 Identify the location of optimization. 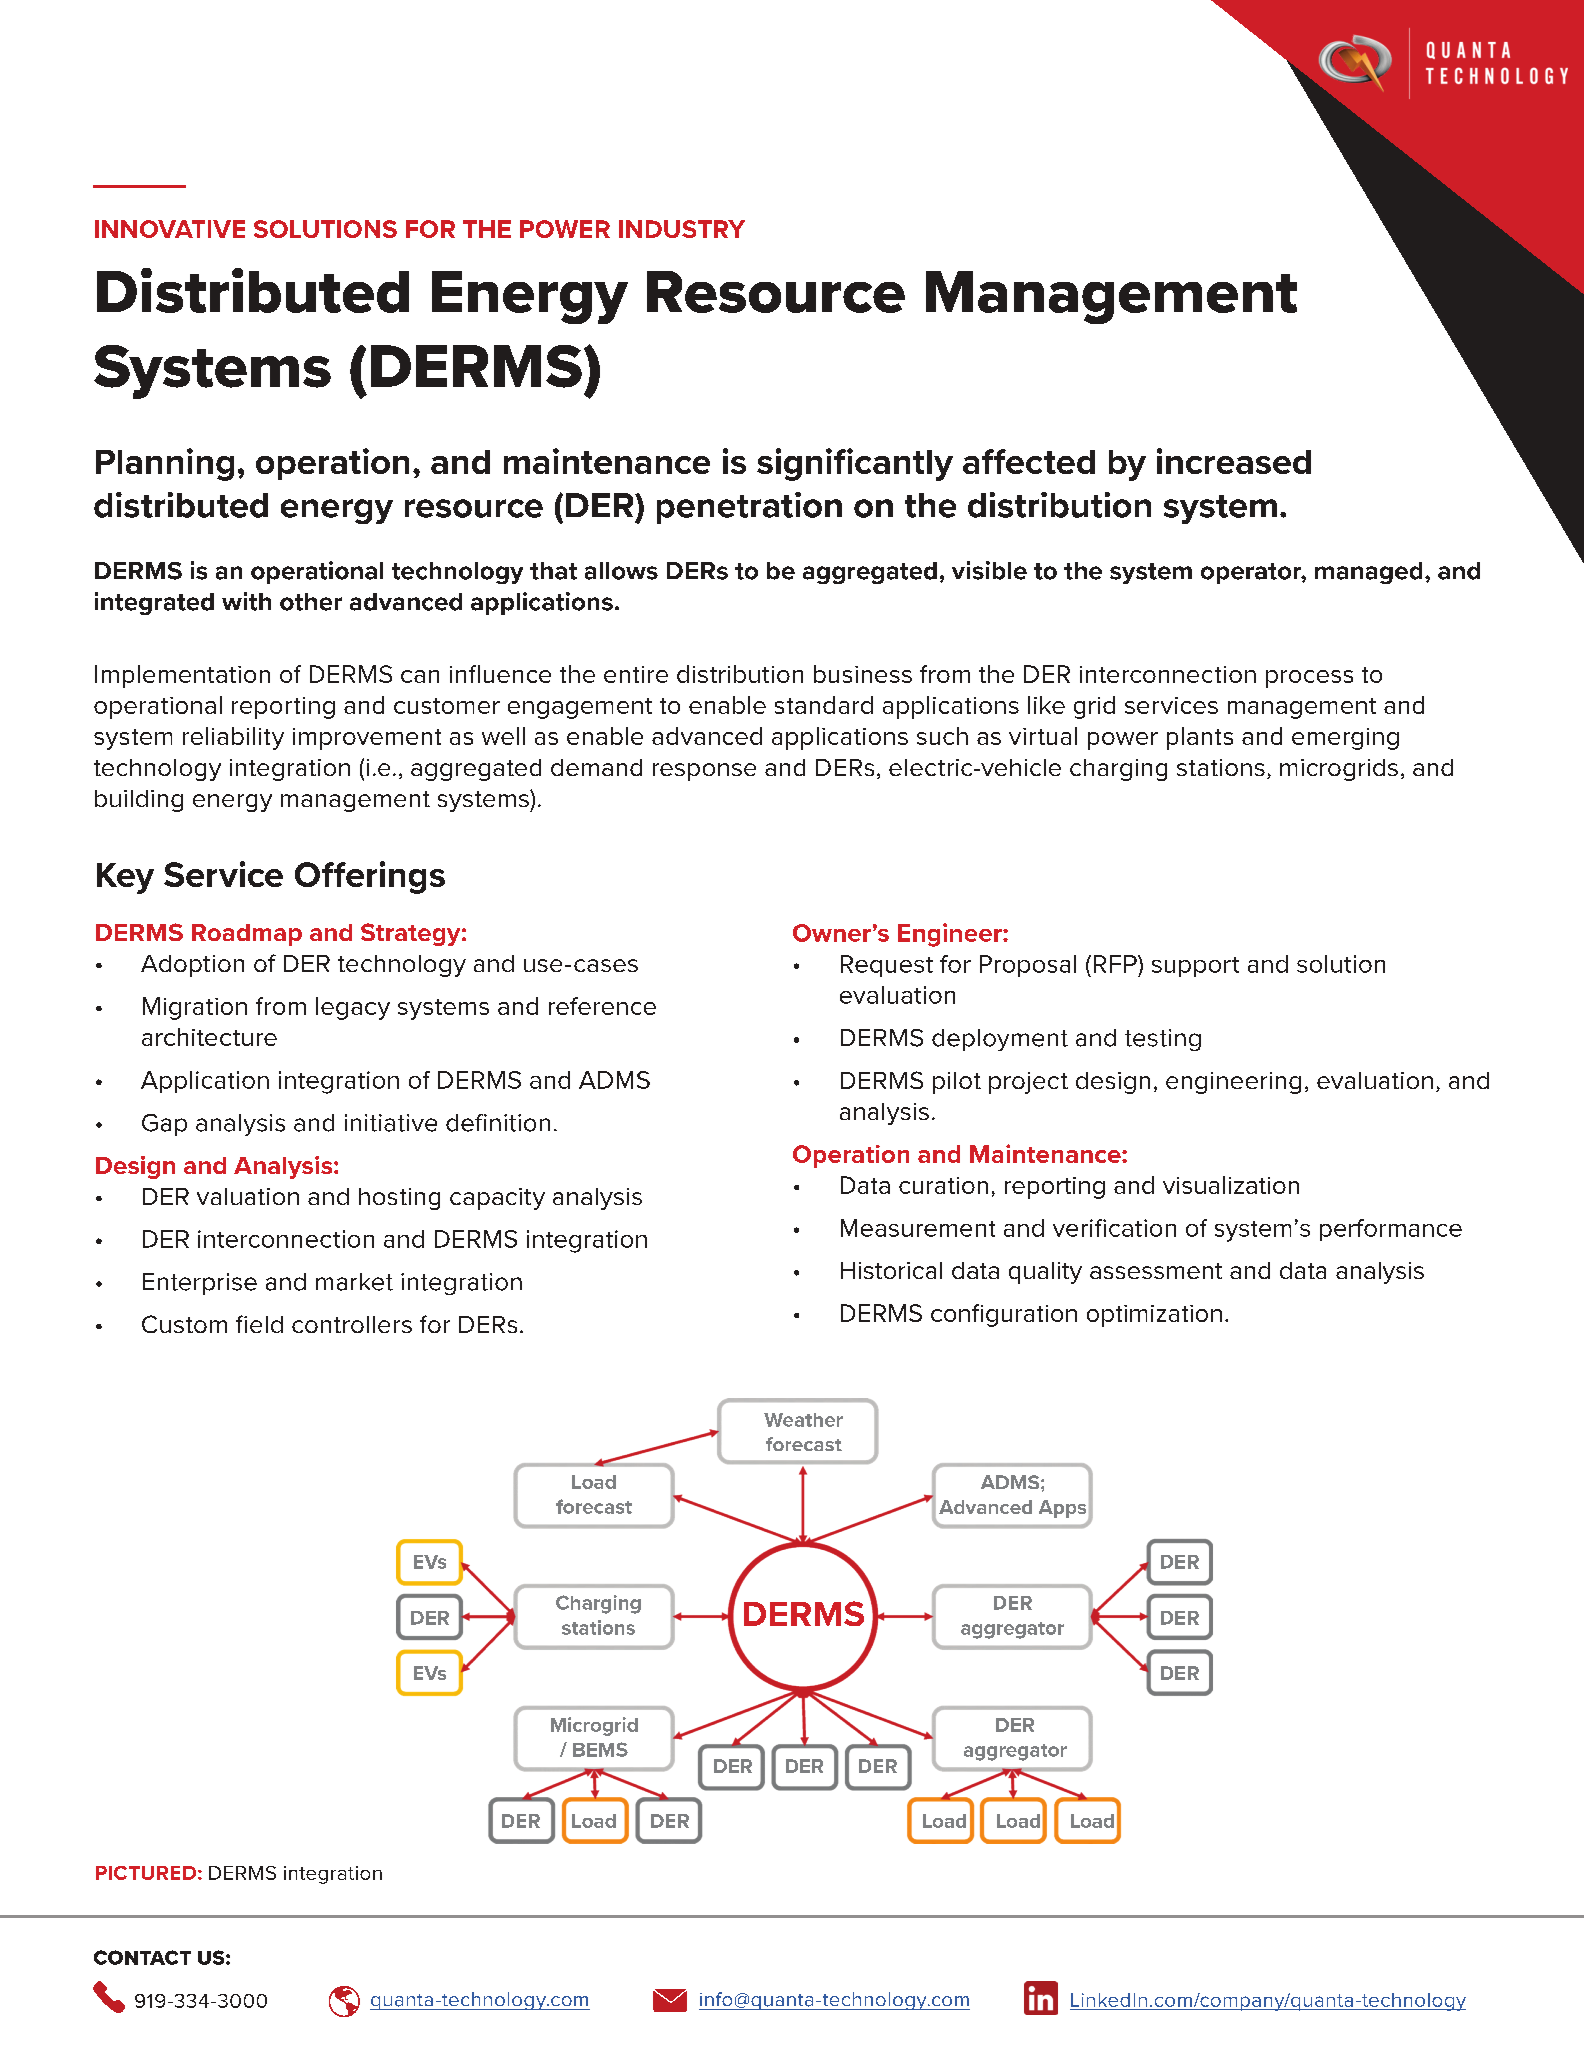
(1154, 1316).
